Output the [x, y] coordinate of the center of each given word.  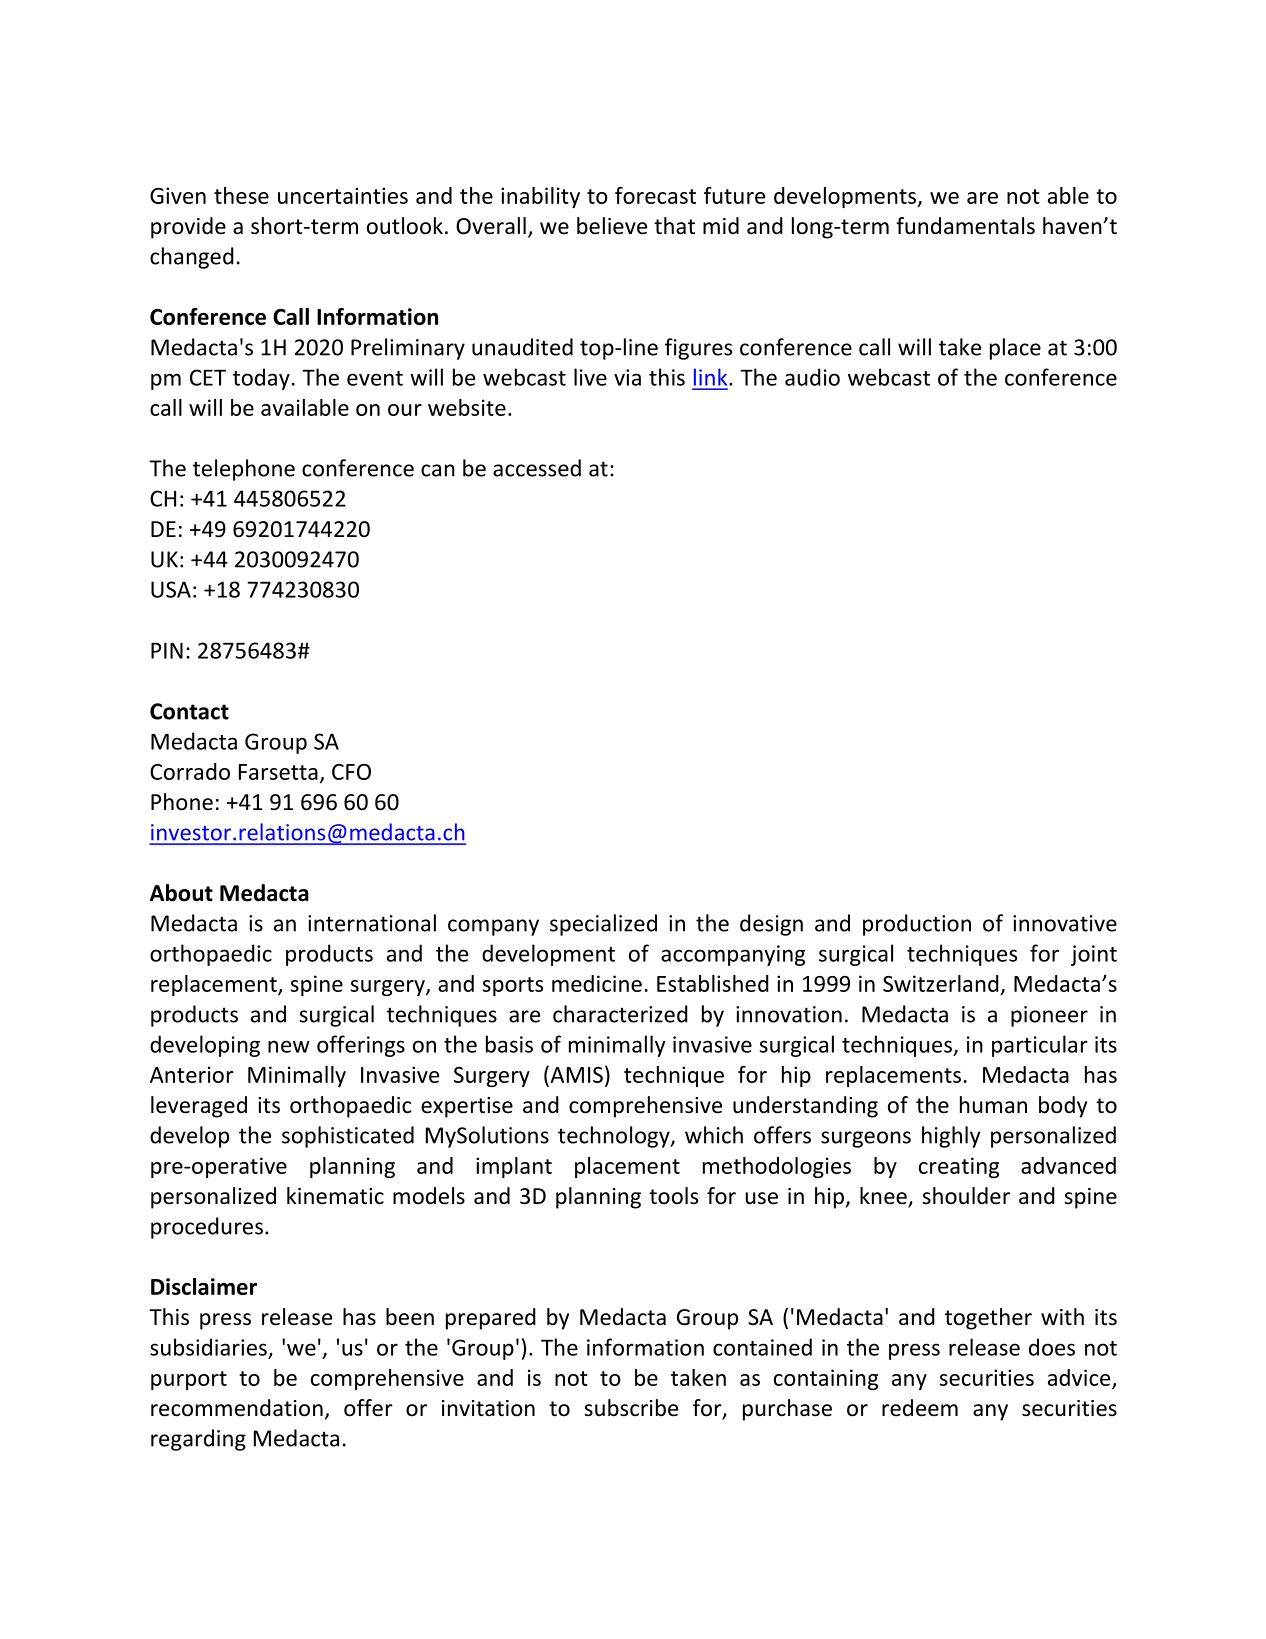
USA [171, 589]
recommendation [237, 1408]
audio [812, 377]
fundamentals [965, 226]
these [241, 195]
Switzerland [942, 985]
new [289, 1046]
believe [612, 226]
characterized [620, 1014]
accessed [537, 468]
